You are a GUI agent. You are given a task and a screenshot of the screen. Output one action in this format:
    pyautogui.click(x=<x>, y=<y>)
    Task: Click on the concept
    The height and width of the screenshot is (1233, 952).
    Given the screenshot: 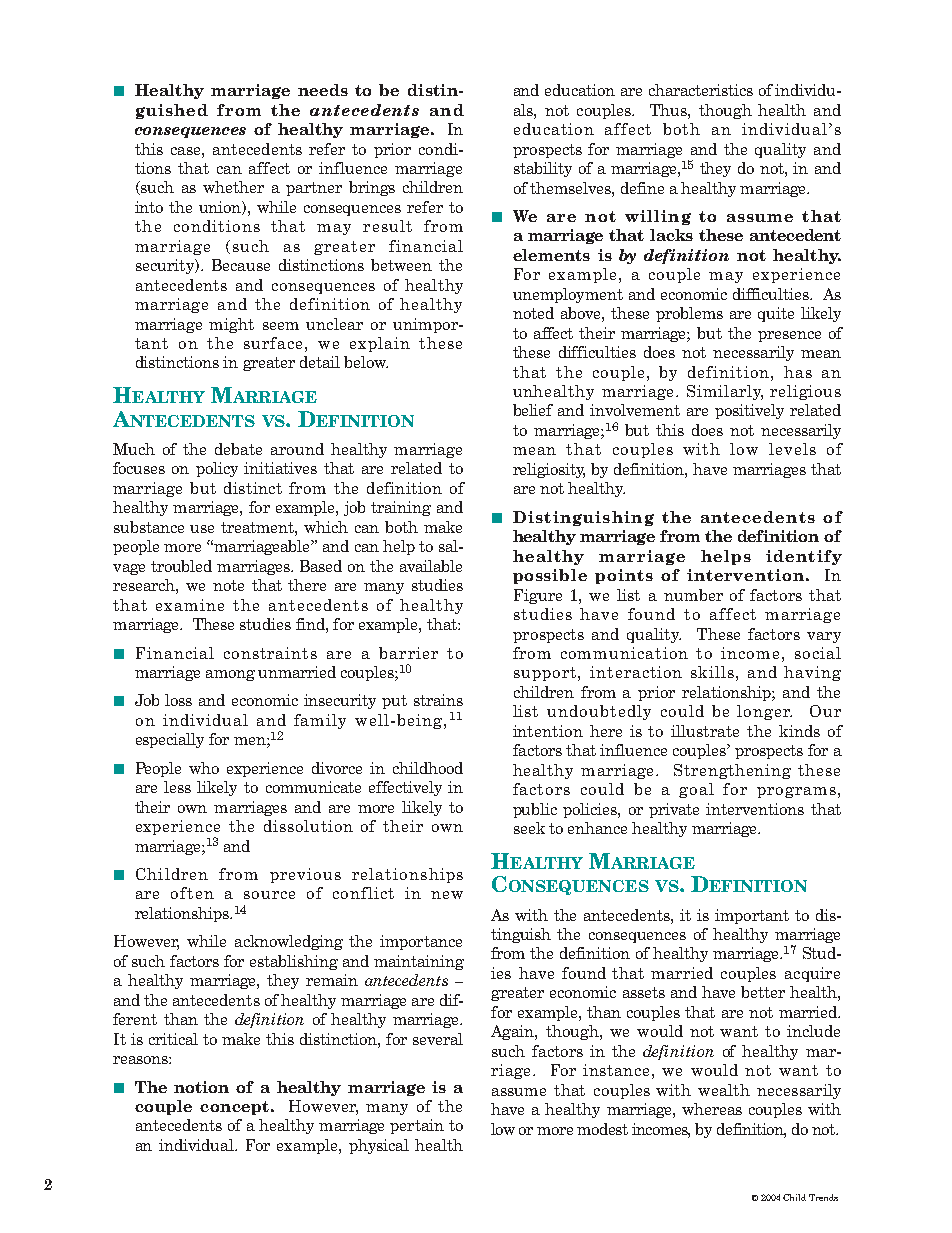 What is the action you would take?
    pyautogui.click(x=234, y=1108)
